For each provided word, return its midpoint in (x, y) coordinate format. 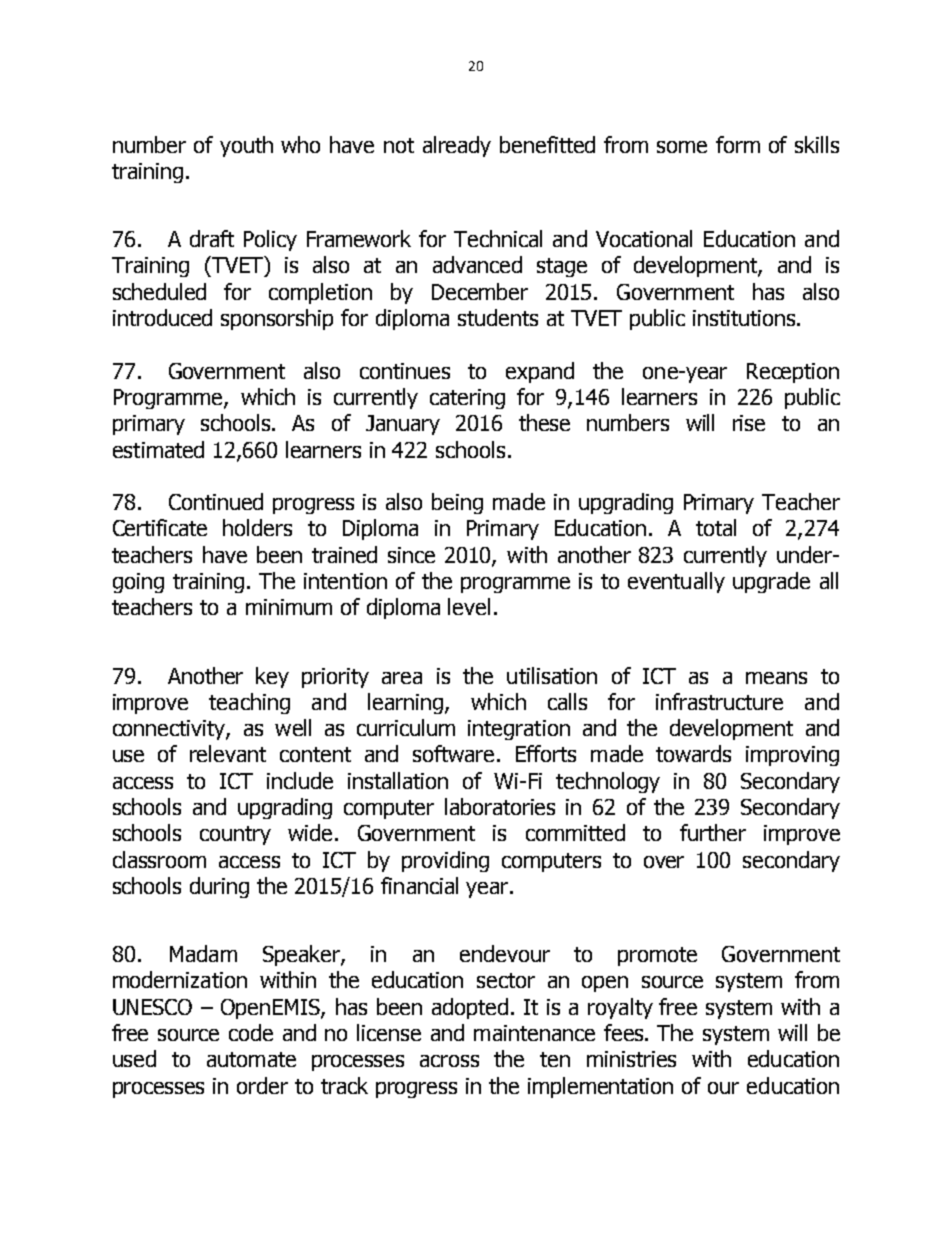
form (738, 144)
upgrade (771, 582)
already (457, 146)
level (469, 606)
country (235, 835)
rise (749, 423)
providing (445, 861)
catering (467, 399)
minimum (289, 607)
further (713, 832)
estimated (158, 449)
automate (251, 1059)
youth (246, 146)
